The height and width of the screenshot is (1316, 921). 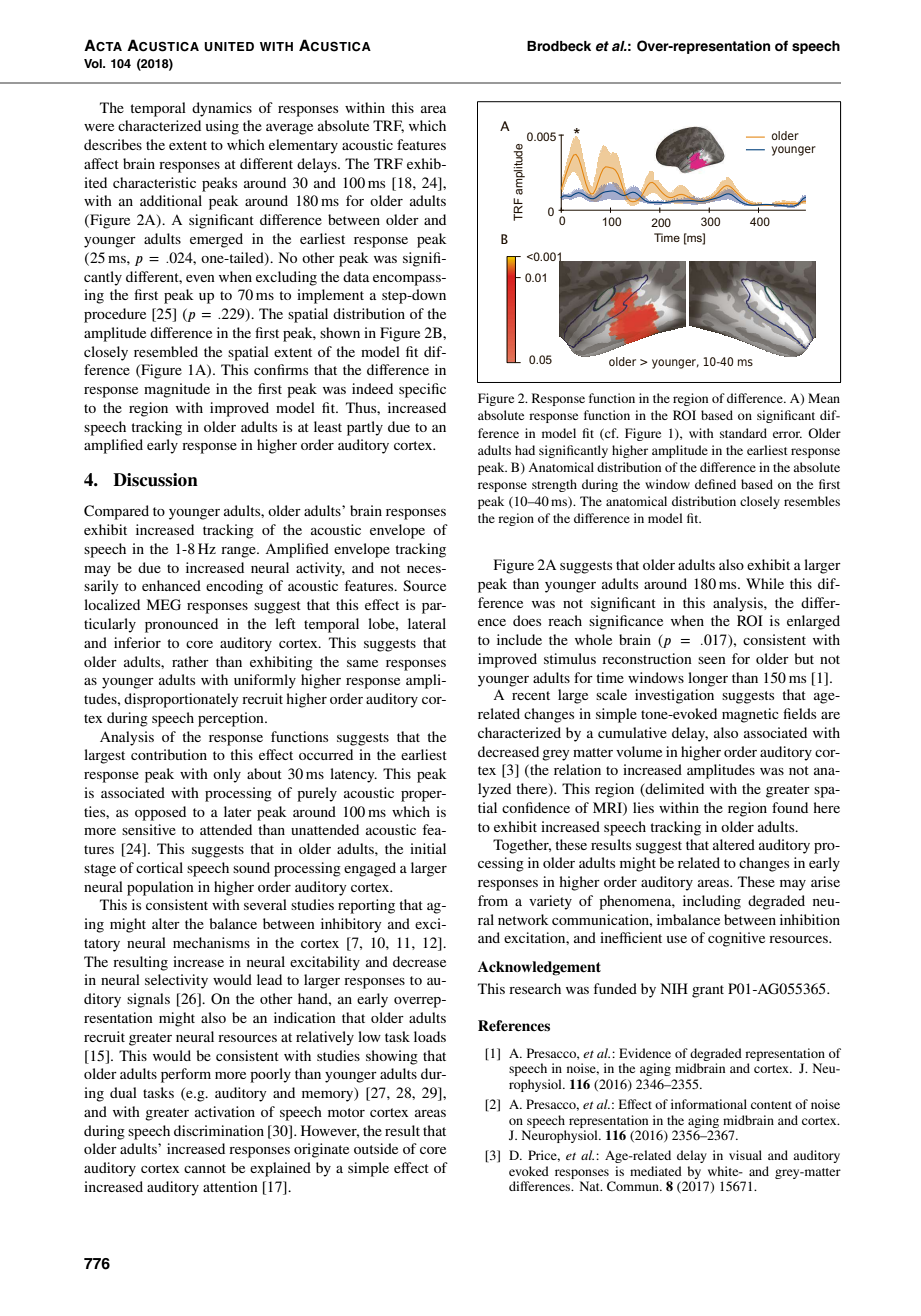 I want to click on outside, so click(x=376, y=1148).
